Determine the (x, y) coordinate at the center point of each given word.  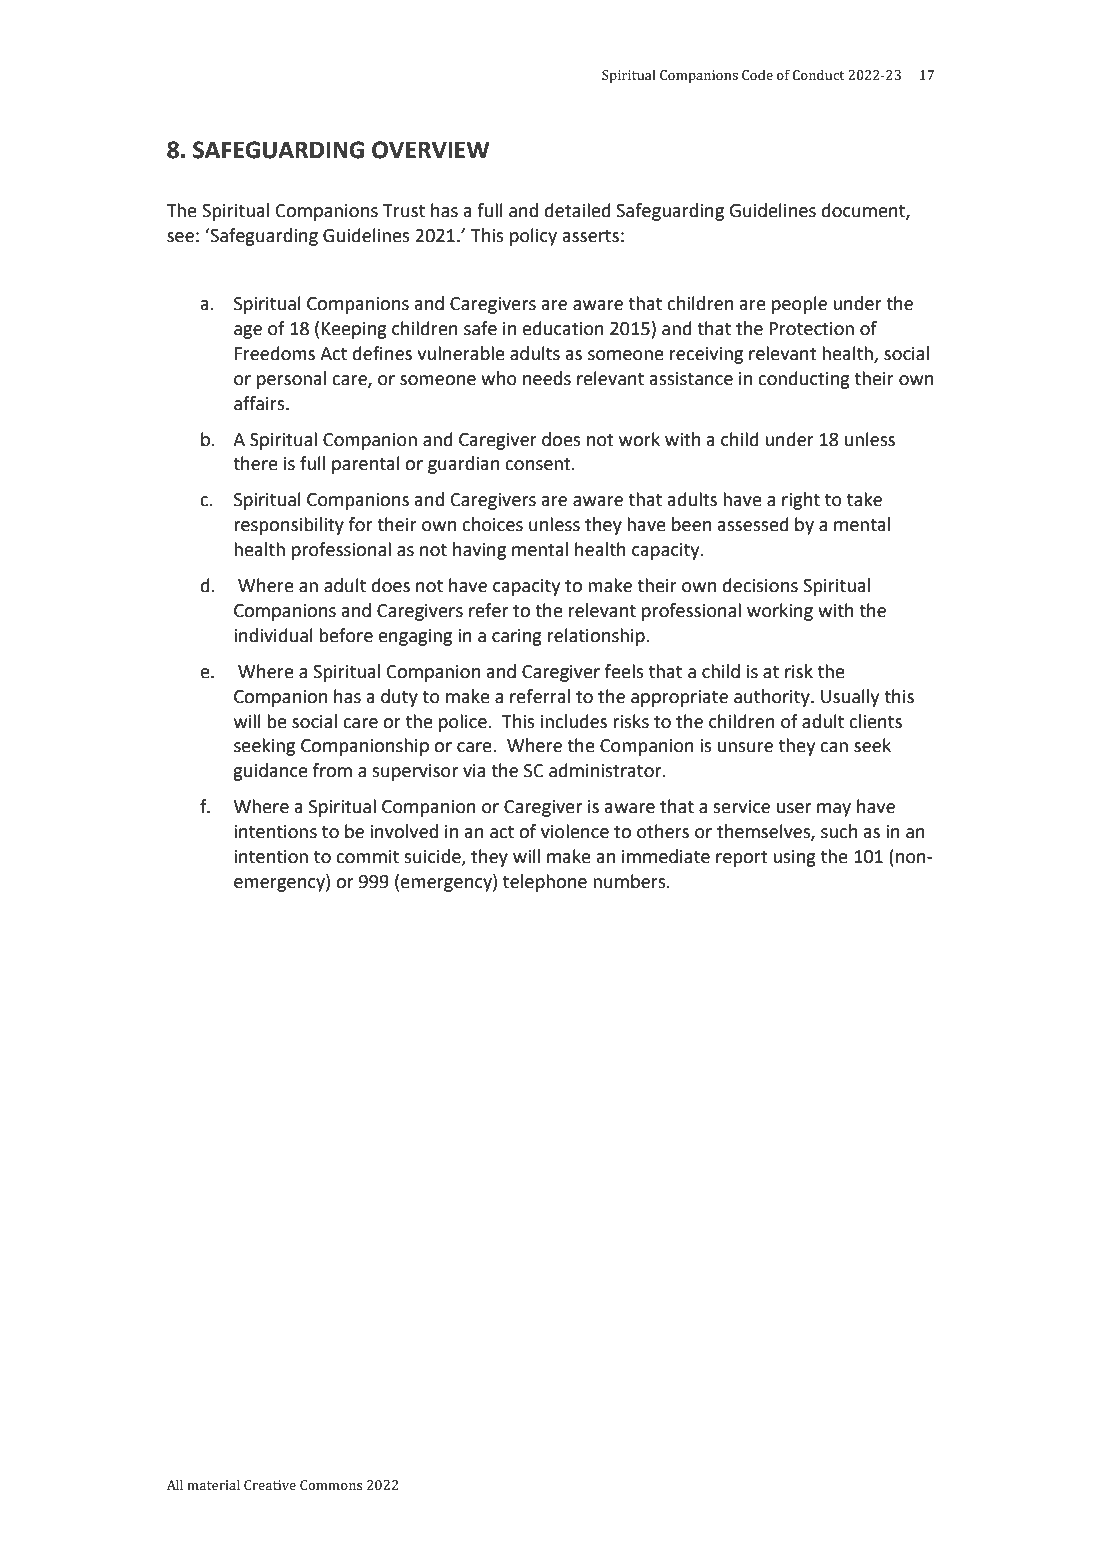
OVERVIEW (431, 150)
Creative (270, 1485)
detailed (578, 210)
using (794, 858)
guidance (270, 772)
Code (757, 74)
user (794, 808)
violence (575, 831)
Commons (331, 1485)
